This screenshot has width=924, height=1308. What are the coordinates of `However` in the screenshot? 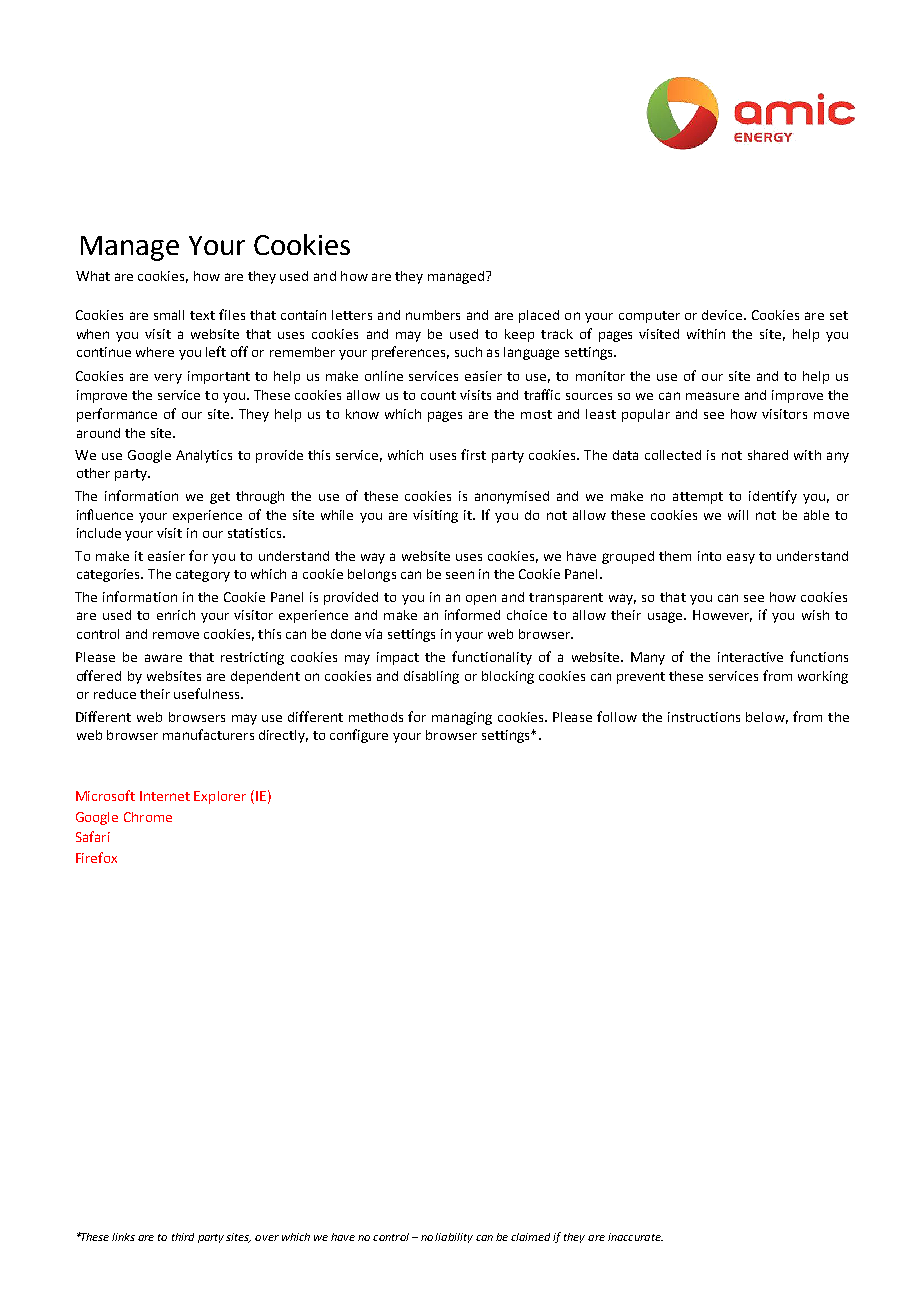 It's located at (722, 616).
